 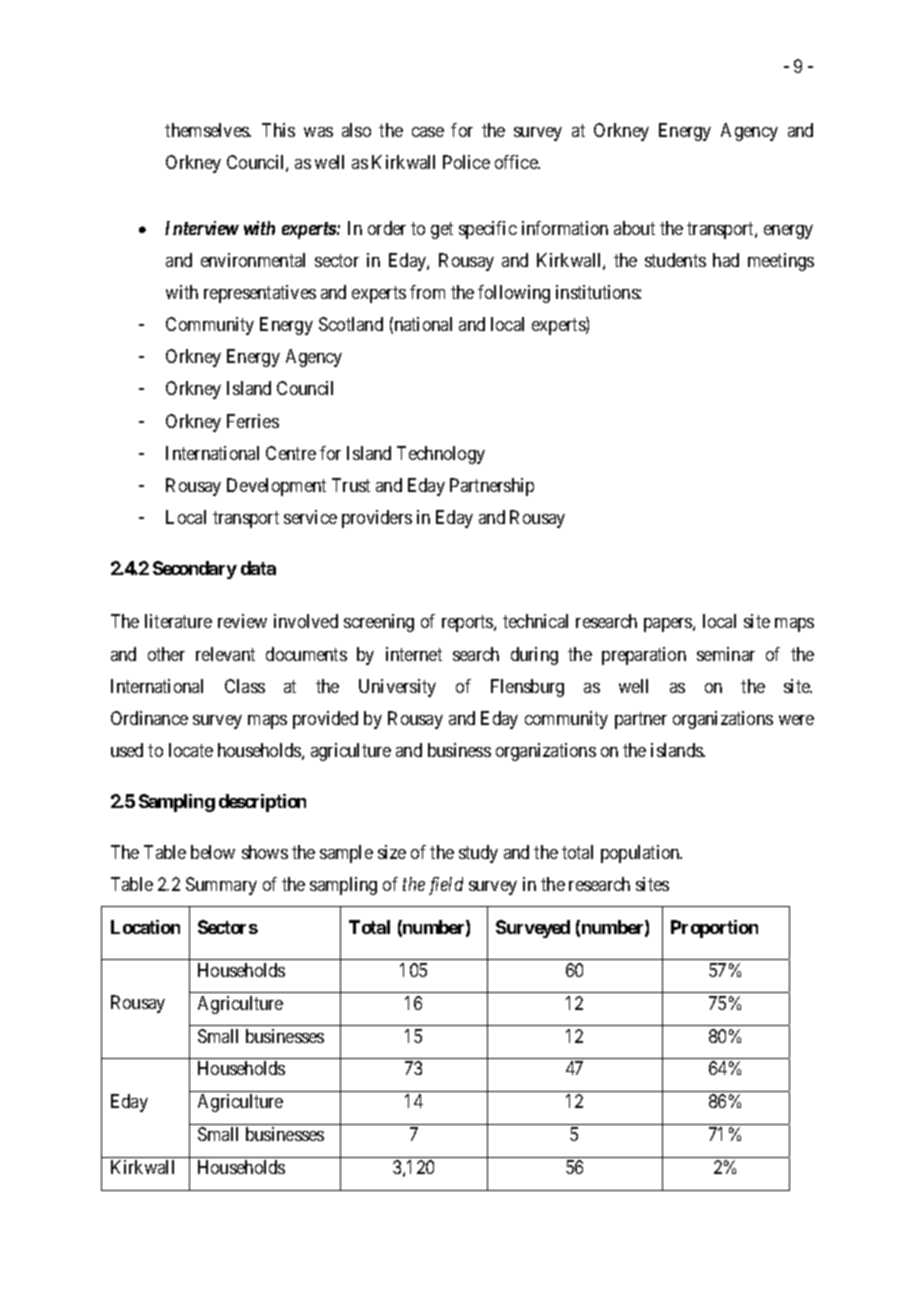 What do you see at coordinates (634, 228) in the screenshot?
I see `about` at bounding box center [634, 228].
